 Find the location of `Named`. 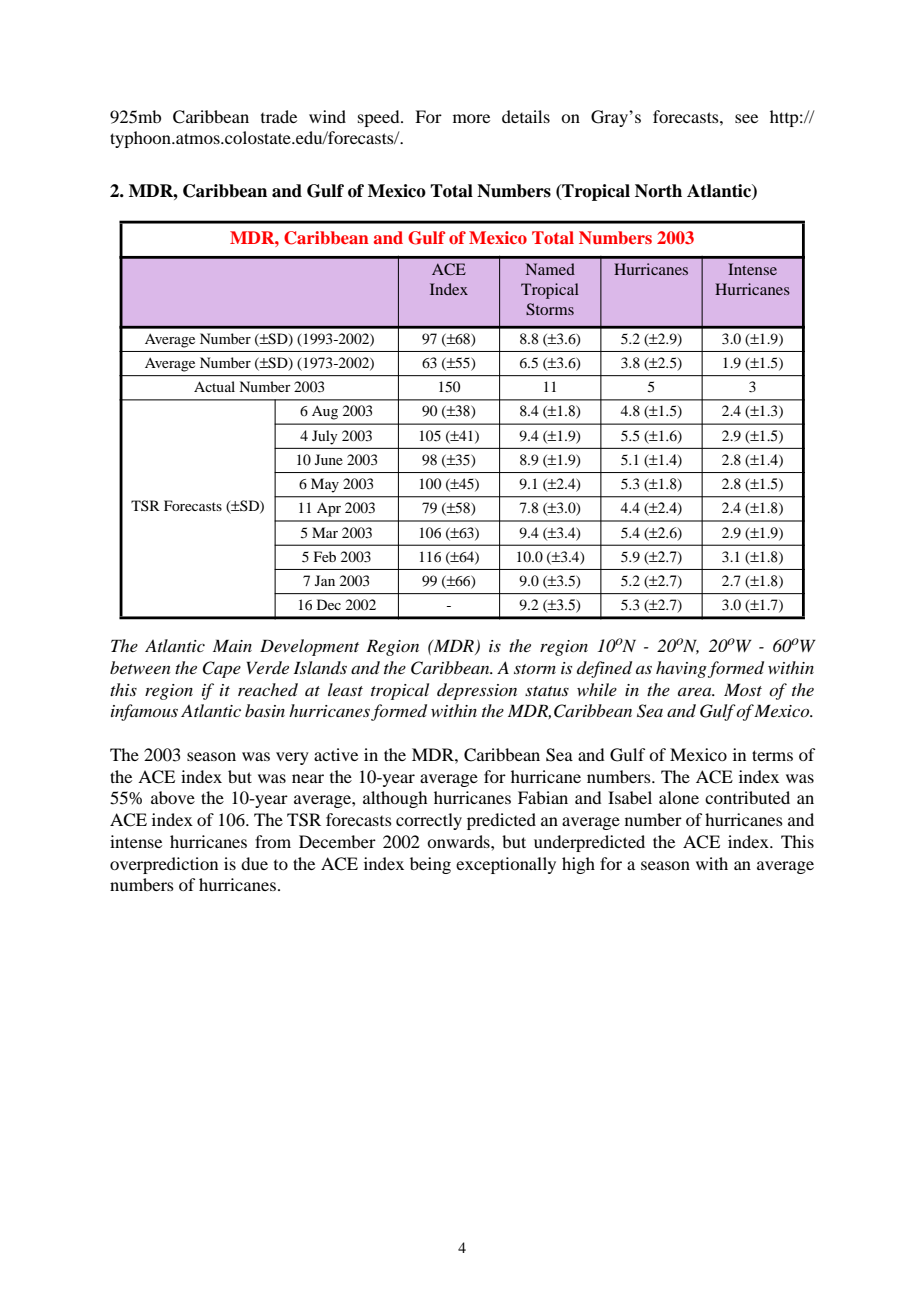

Named is located at coordinates (550, 269).
